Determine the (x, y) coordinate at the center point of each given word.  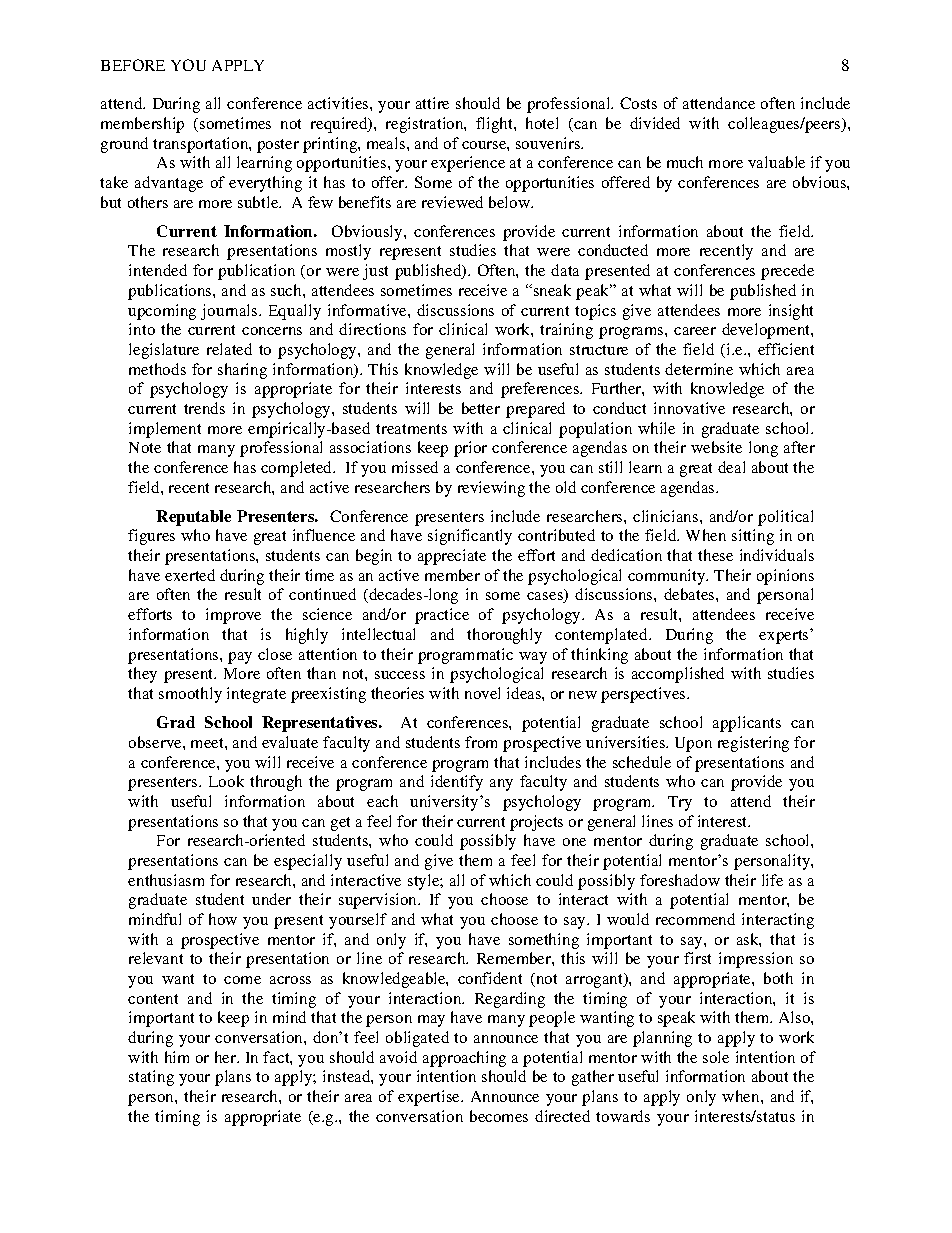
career (695, 331)
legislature (164, 351)
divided (655, 123)
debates (690, 594)
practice (442, 616)
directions (372, 329)
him (177, 1057)
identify (457, 783)
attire (432, 103)
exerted (190, 575)
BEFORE (133, 65)
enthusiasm (166, 880)
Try (680, 803)
